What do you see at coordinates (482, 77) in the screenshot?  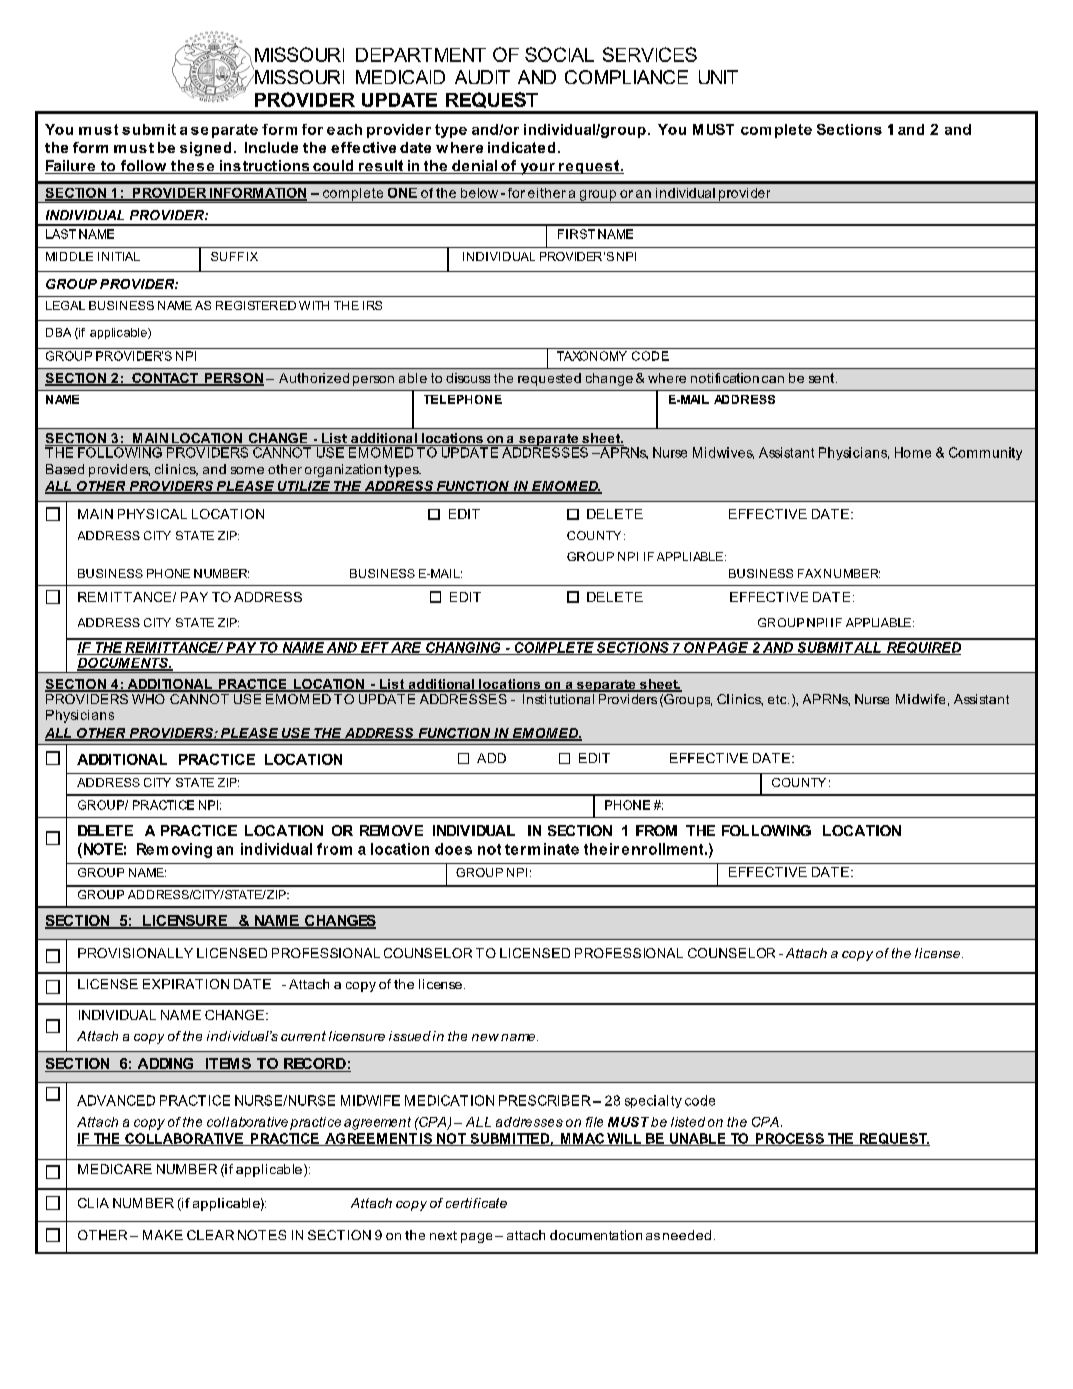 I see `AUDIT` at bounding box center [482, 77].
